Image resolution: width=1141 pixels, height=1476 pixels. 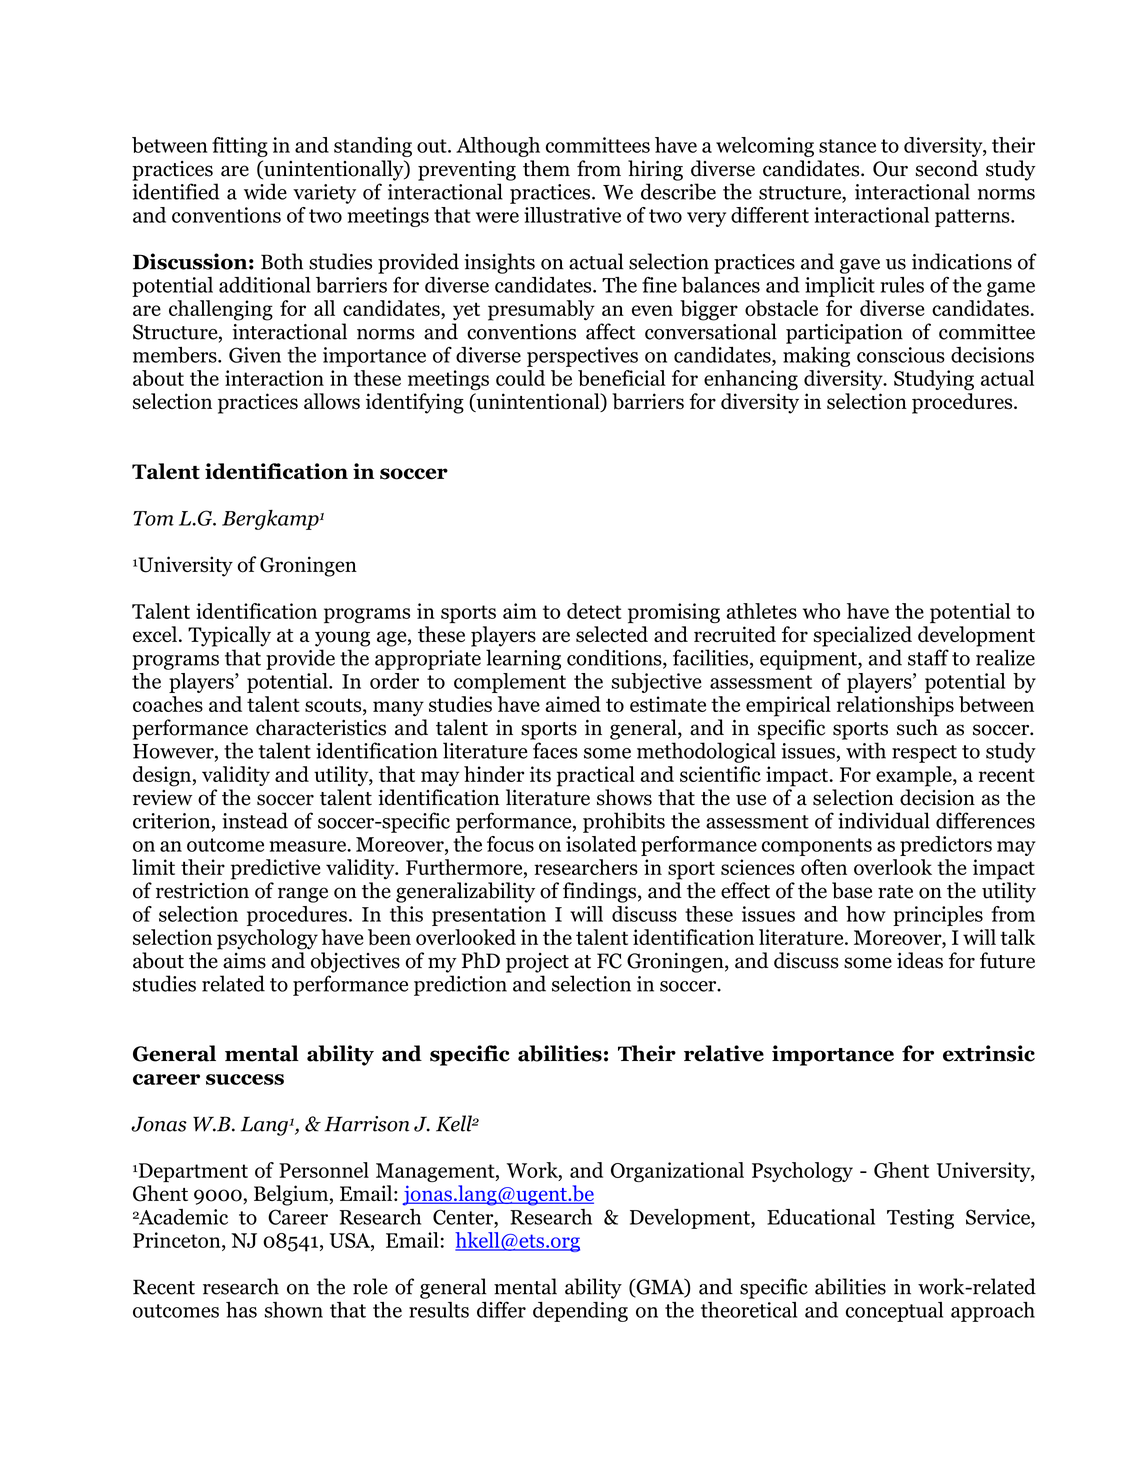 What do you see at coordinates (580, 1312) in the document?
I see `depending` at bounding box center [580, 1312].
